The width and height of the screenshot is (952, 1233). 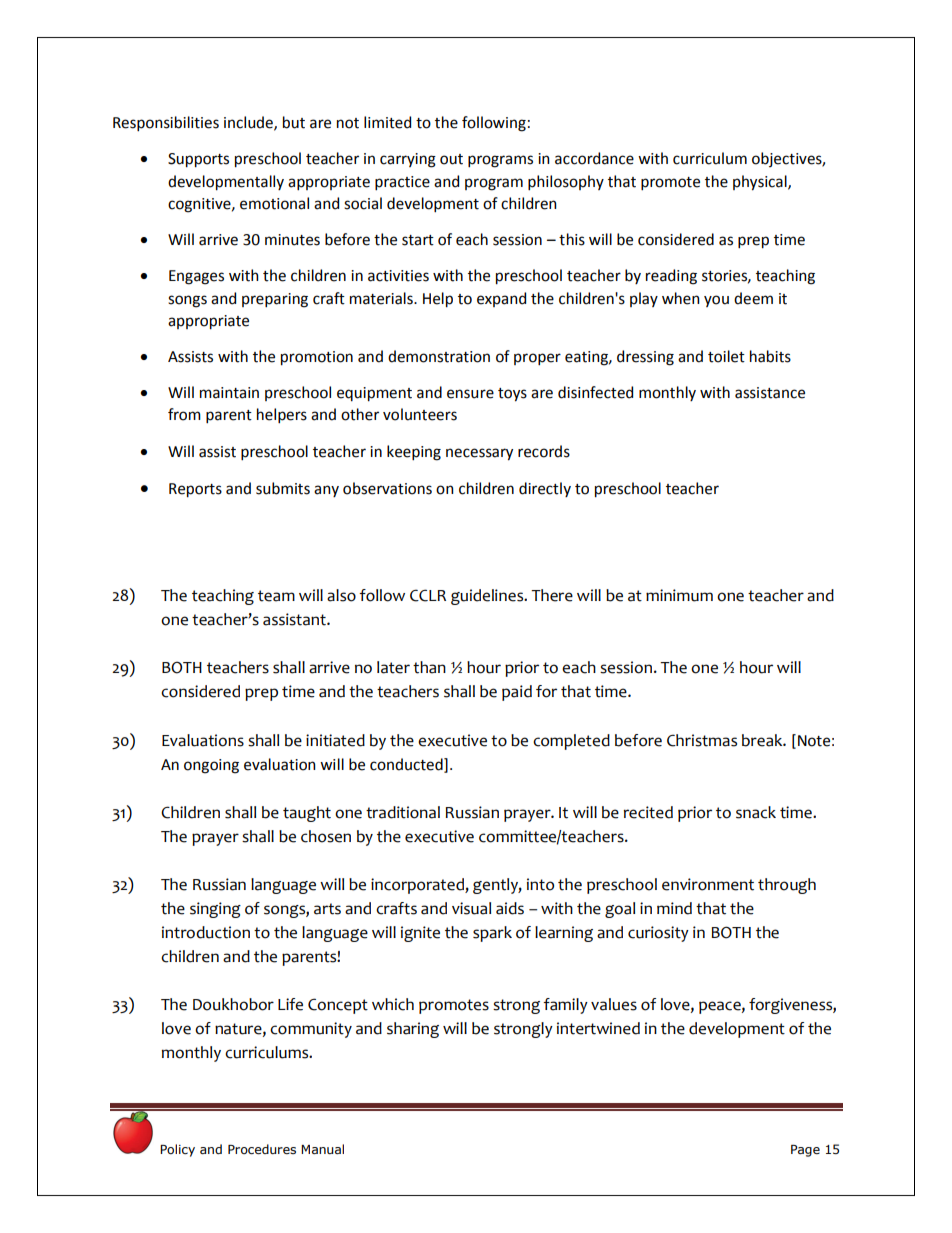 I want to click on Supports, so click(x=198, y=160).
